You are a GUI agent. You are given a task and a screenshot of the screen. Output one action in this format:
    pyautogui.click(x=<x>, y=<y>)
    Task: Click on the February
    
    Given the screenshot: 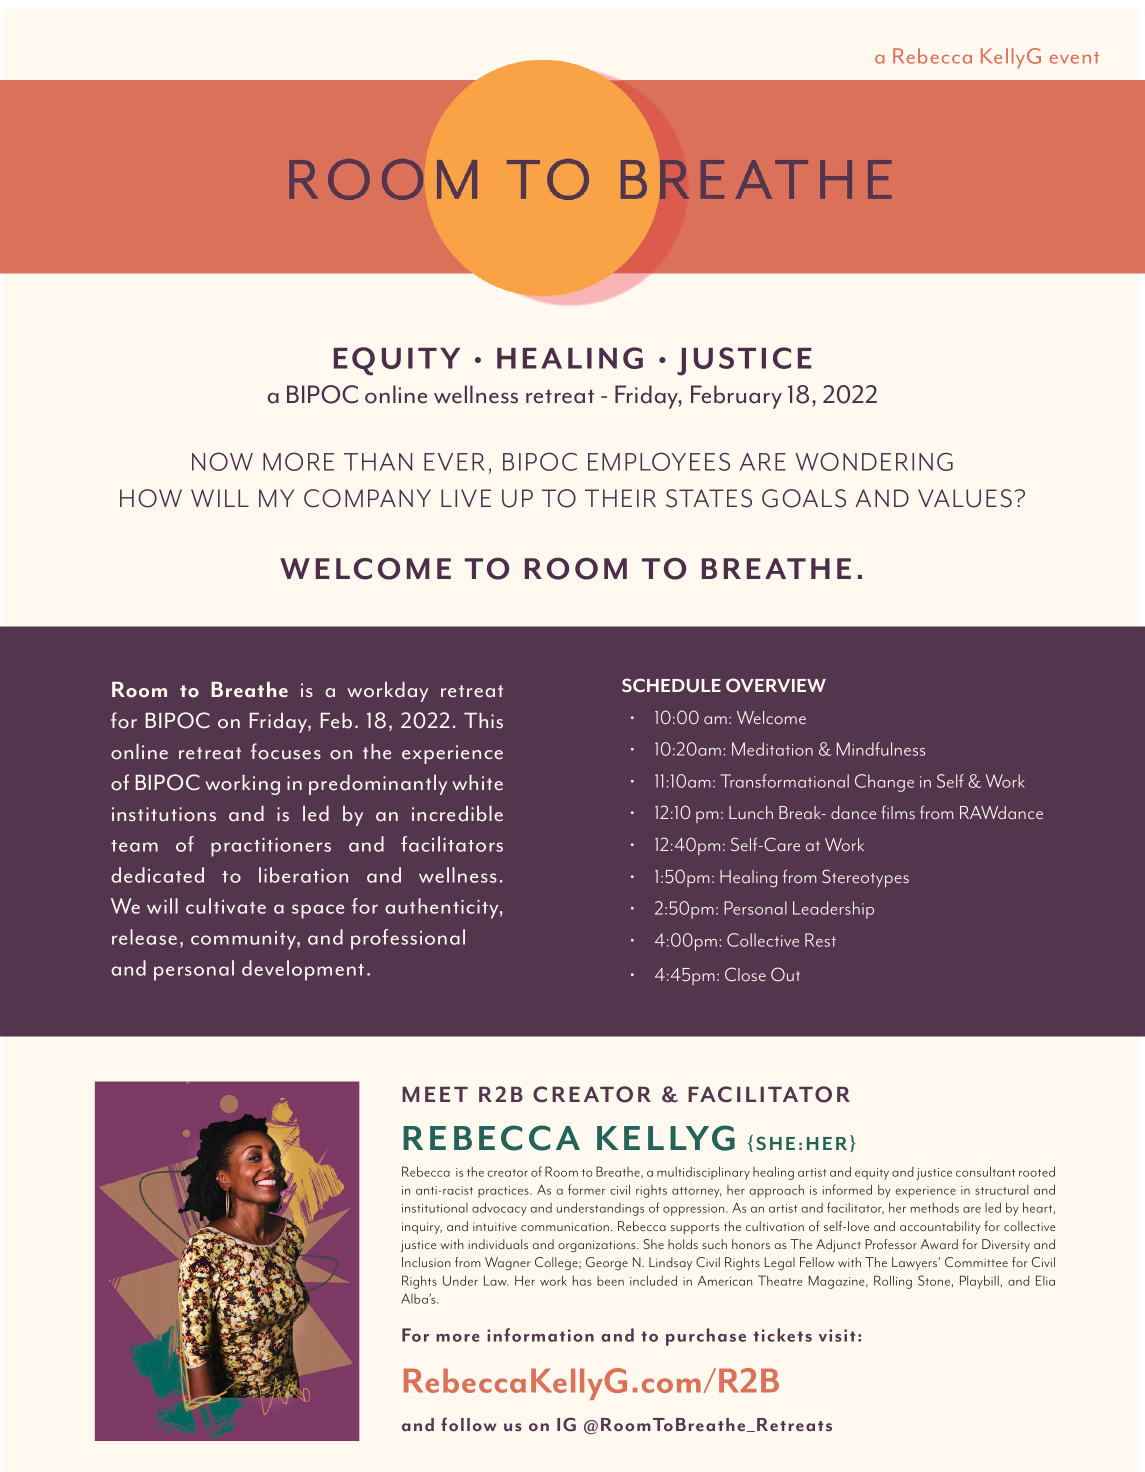 What is the action you would take?
    pyautogui.click(x=736, y=397)
